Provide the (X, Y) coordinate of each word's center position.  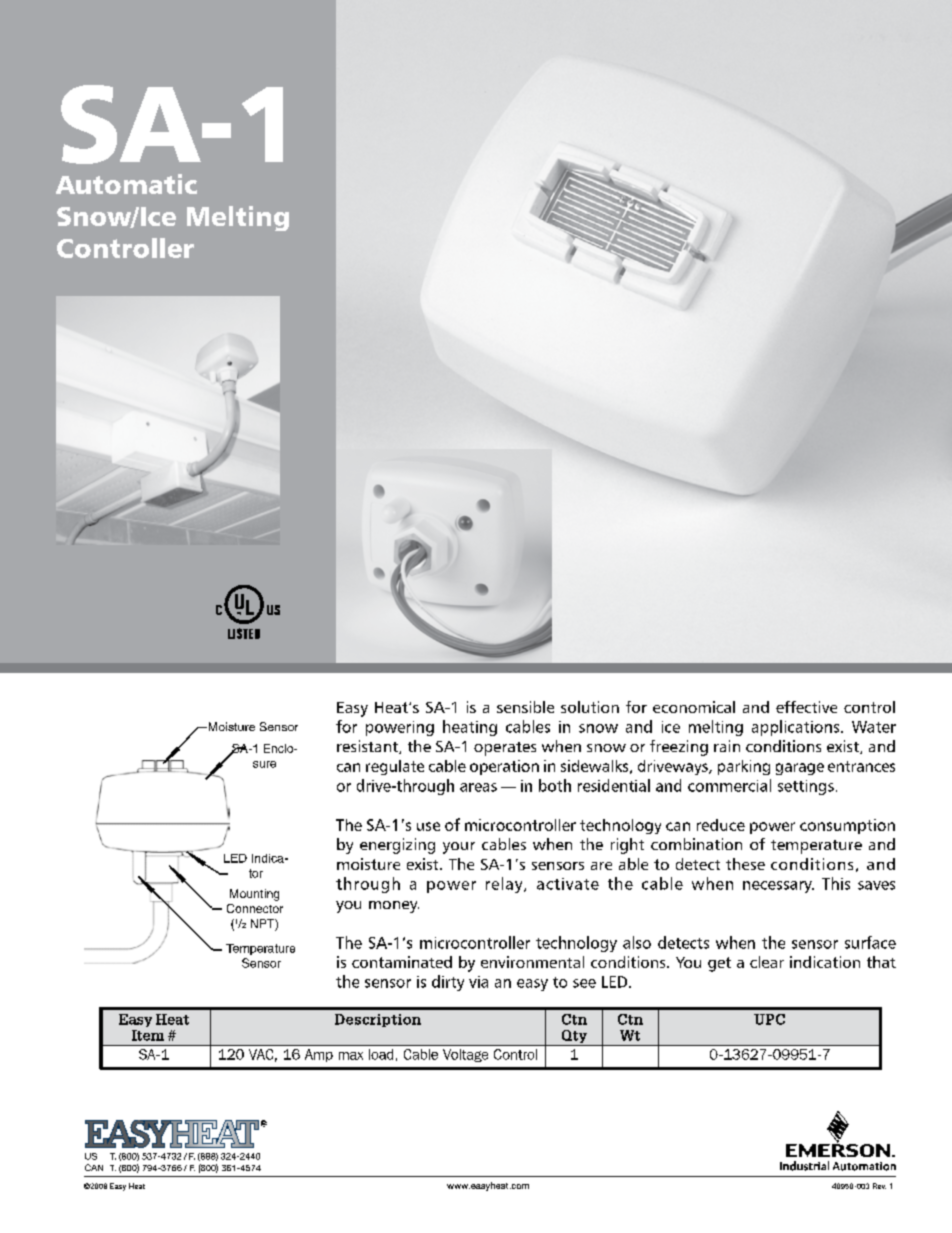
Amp (319, 1055)
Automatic (126, 184)
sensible (525, 707)
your (459, 848)
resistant (368, 747)
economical (694, 707)
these (745, 864)
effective (806, 707)
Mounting (254, 895)
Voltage (465, 1055)
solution (590, 707)
